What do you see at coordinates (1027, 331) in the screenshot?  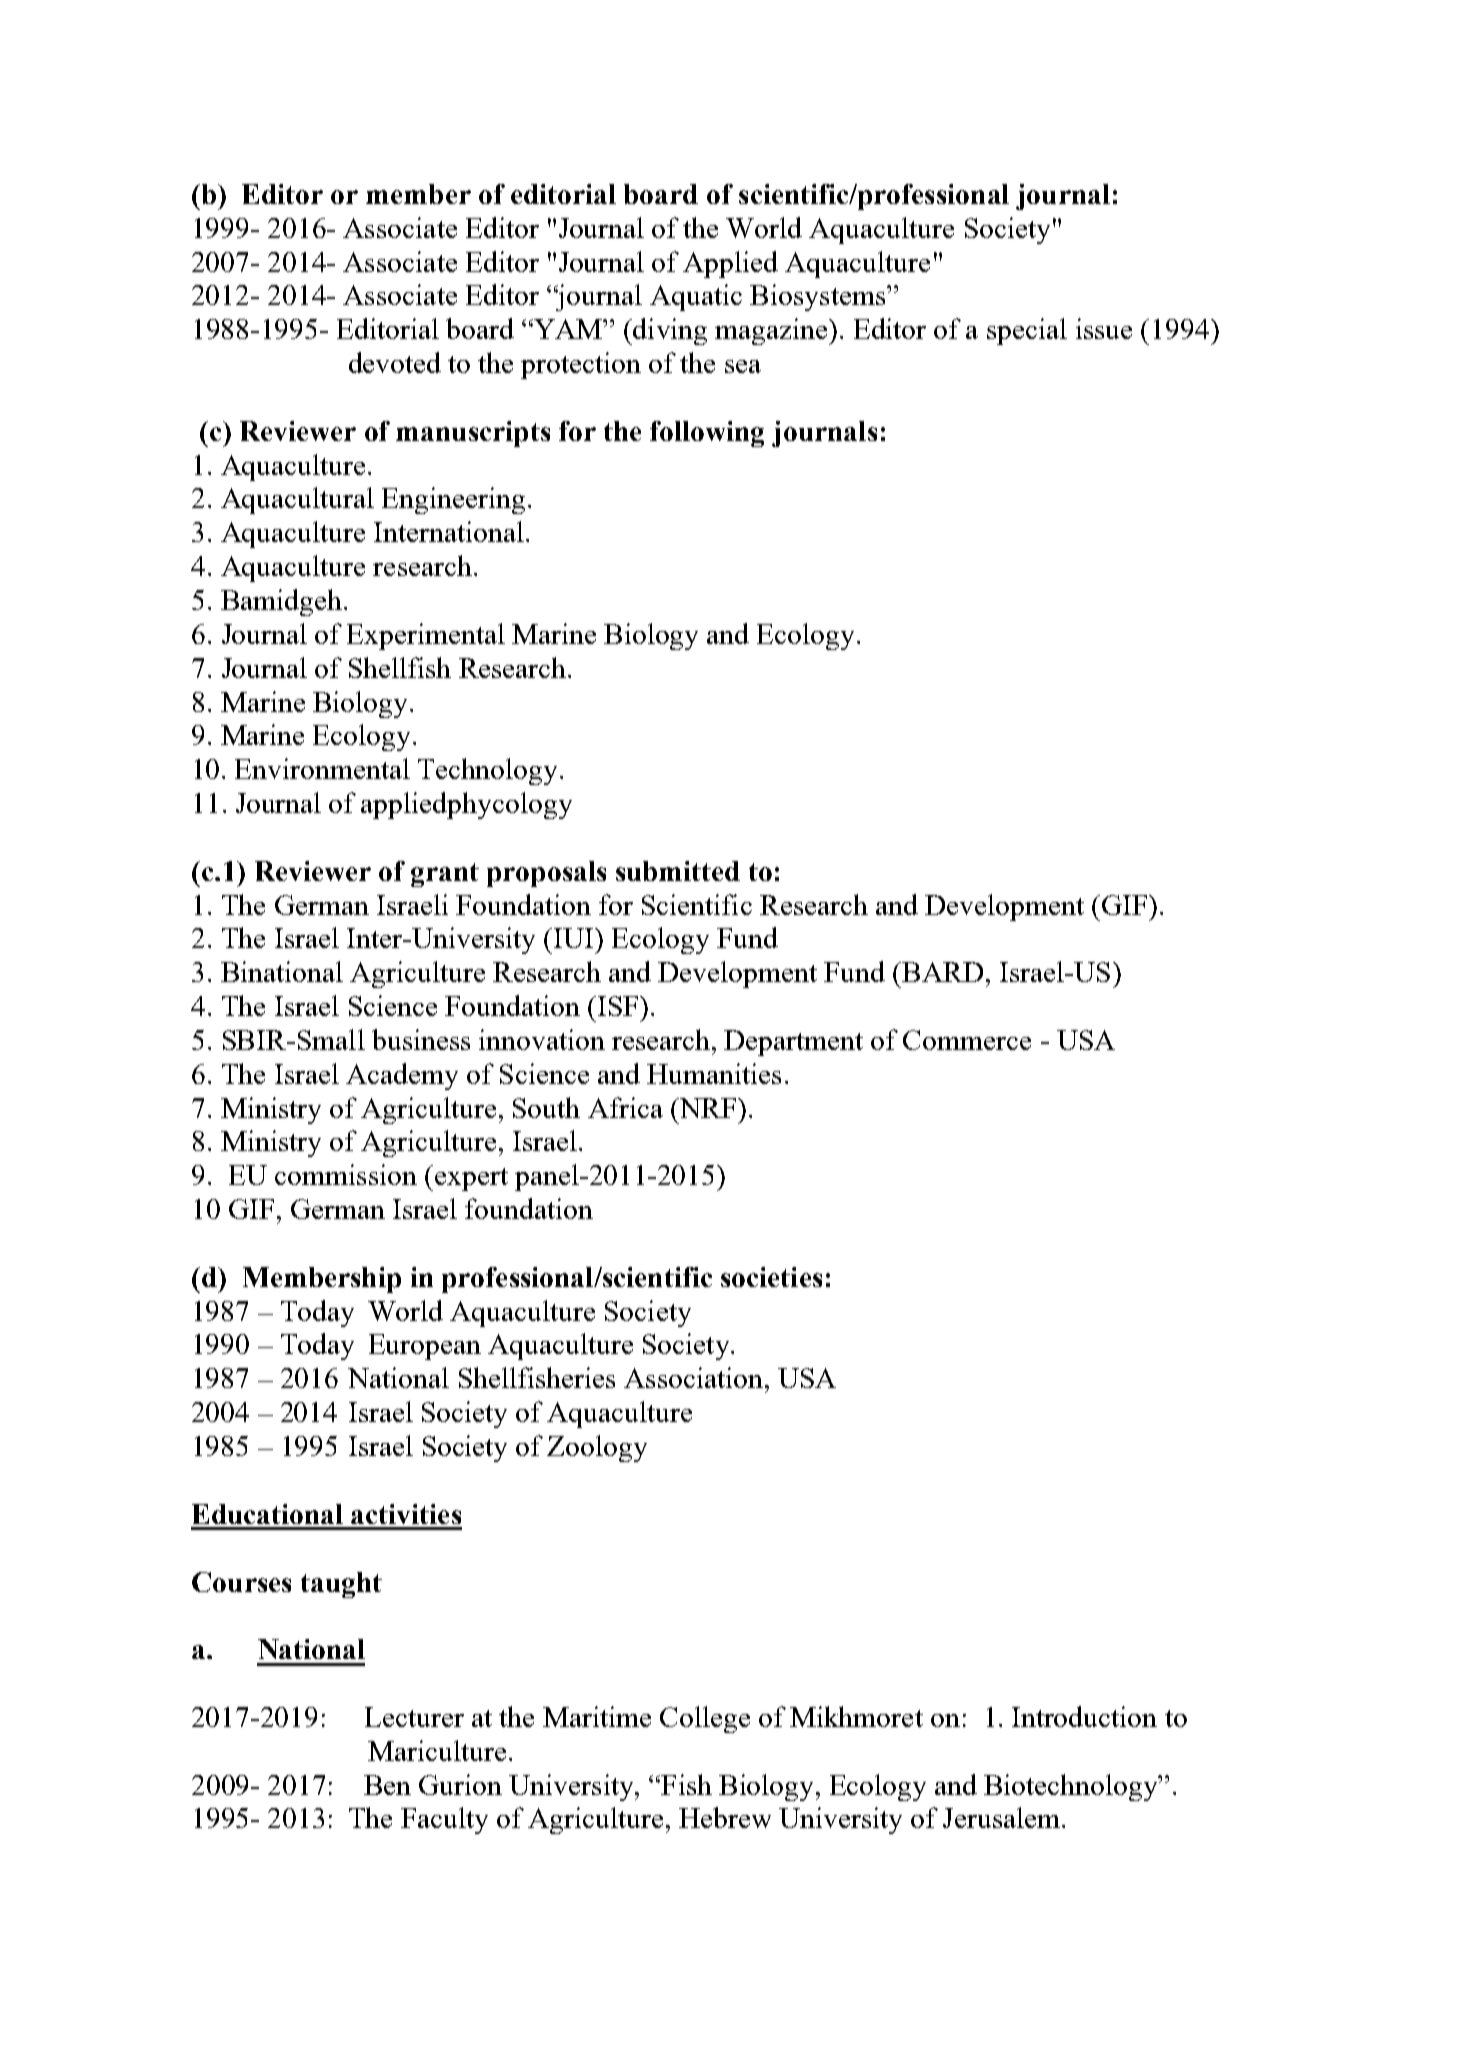 I see `special` at bounding box center [1027, 331].
